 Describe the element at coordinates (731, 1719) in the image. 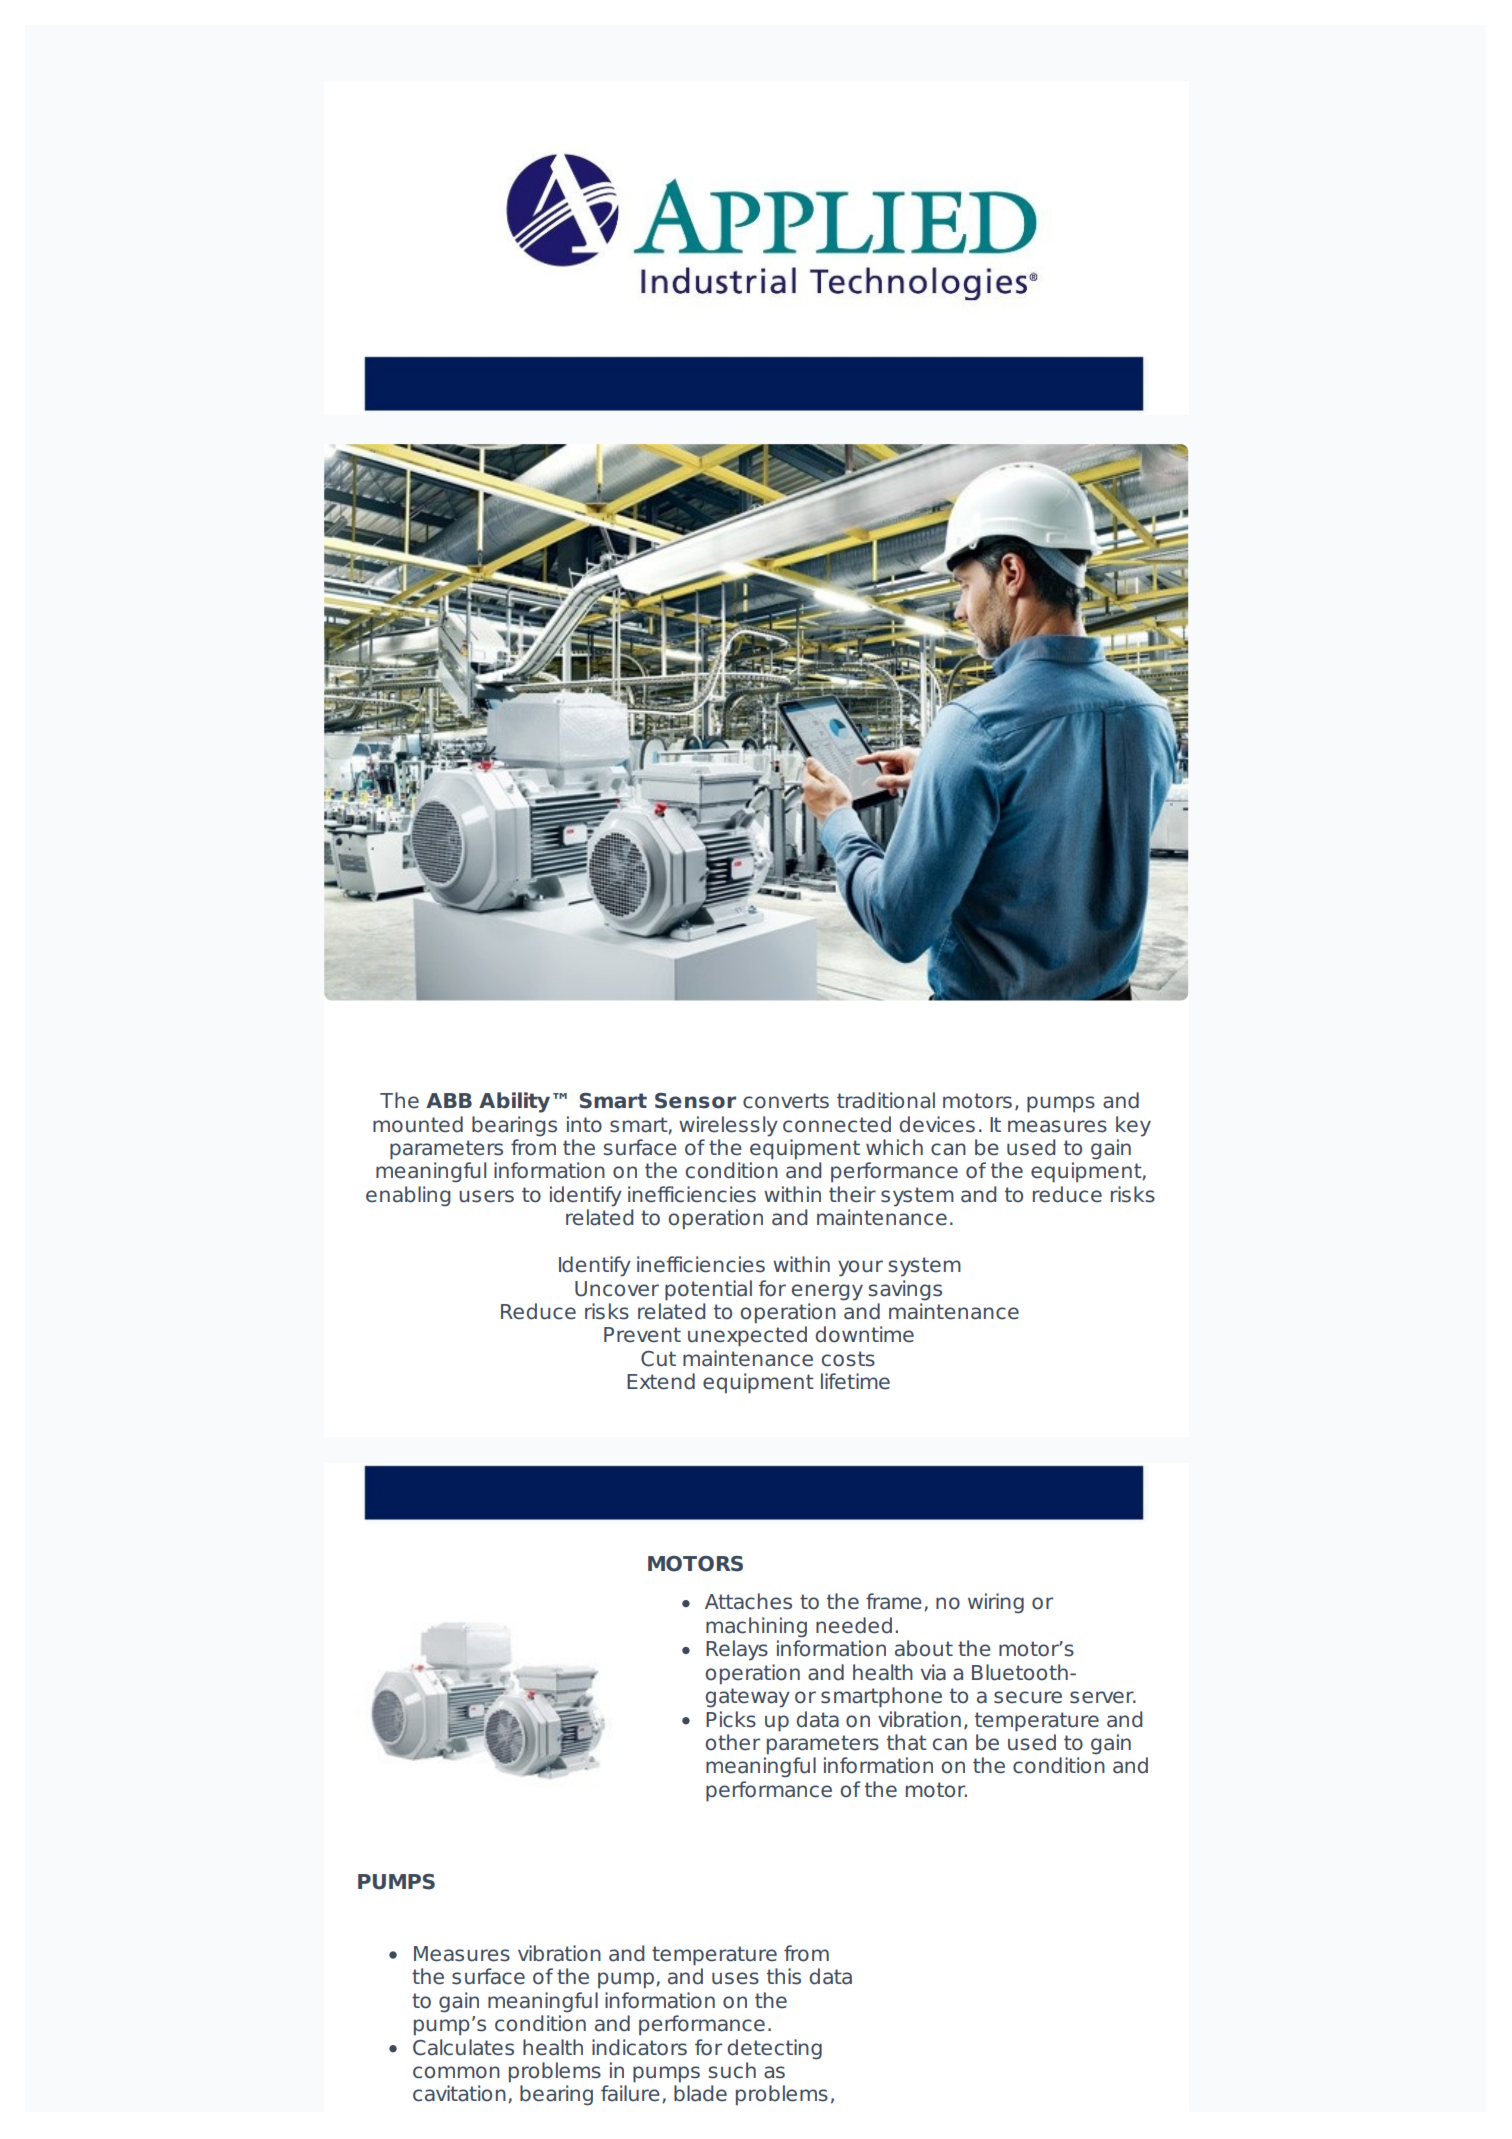

I see `Picks` at that location.
